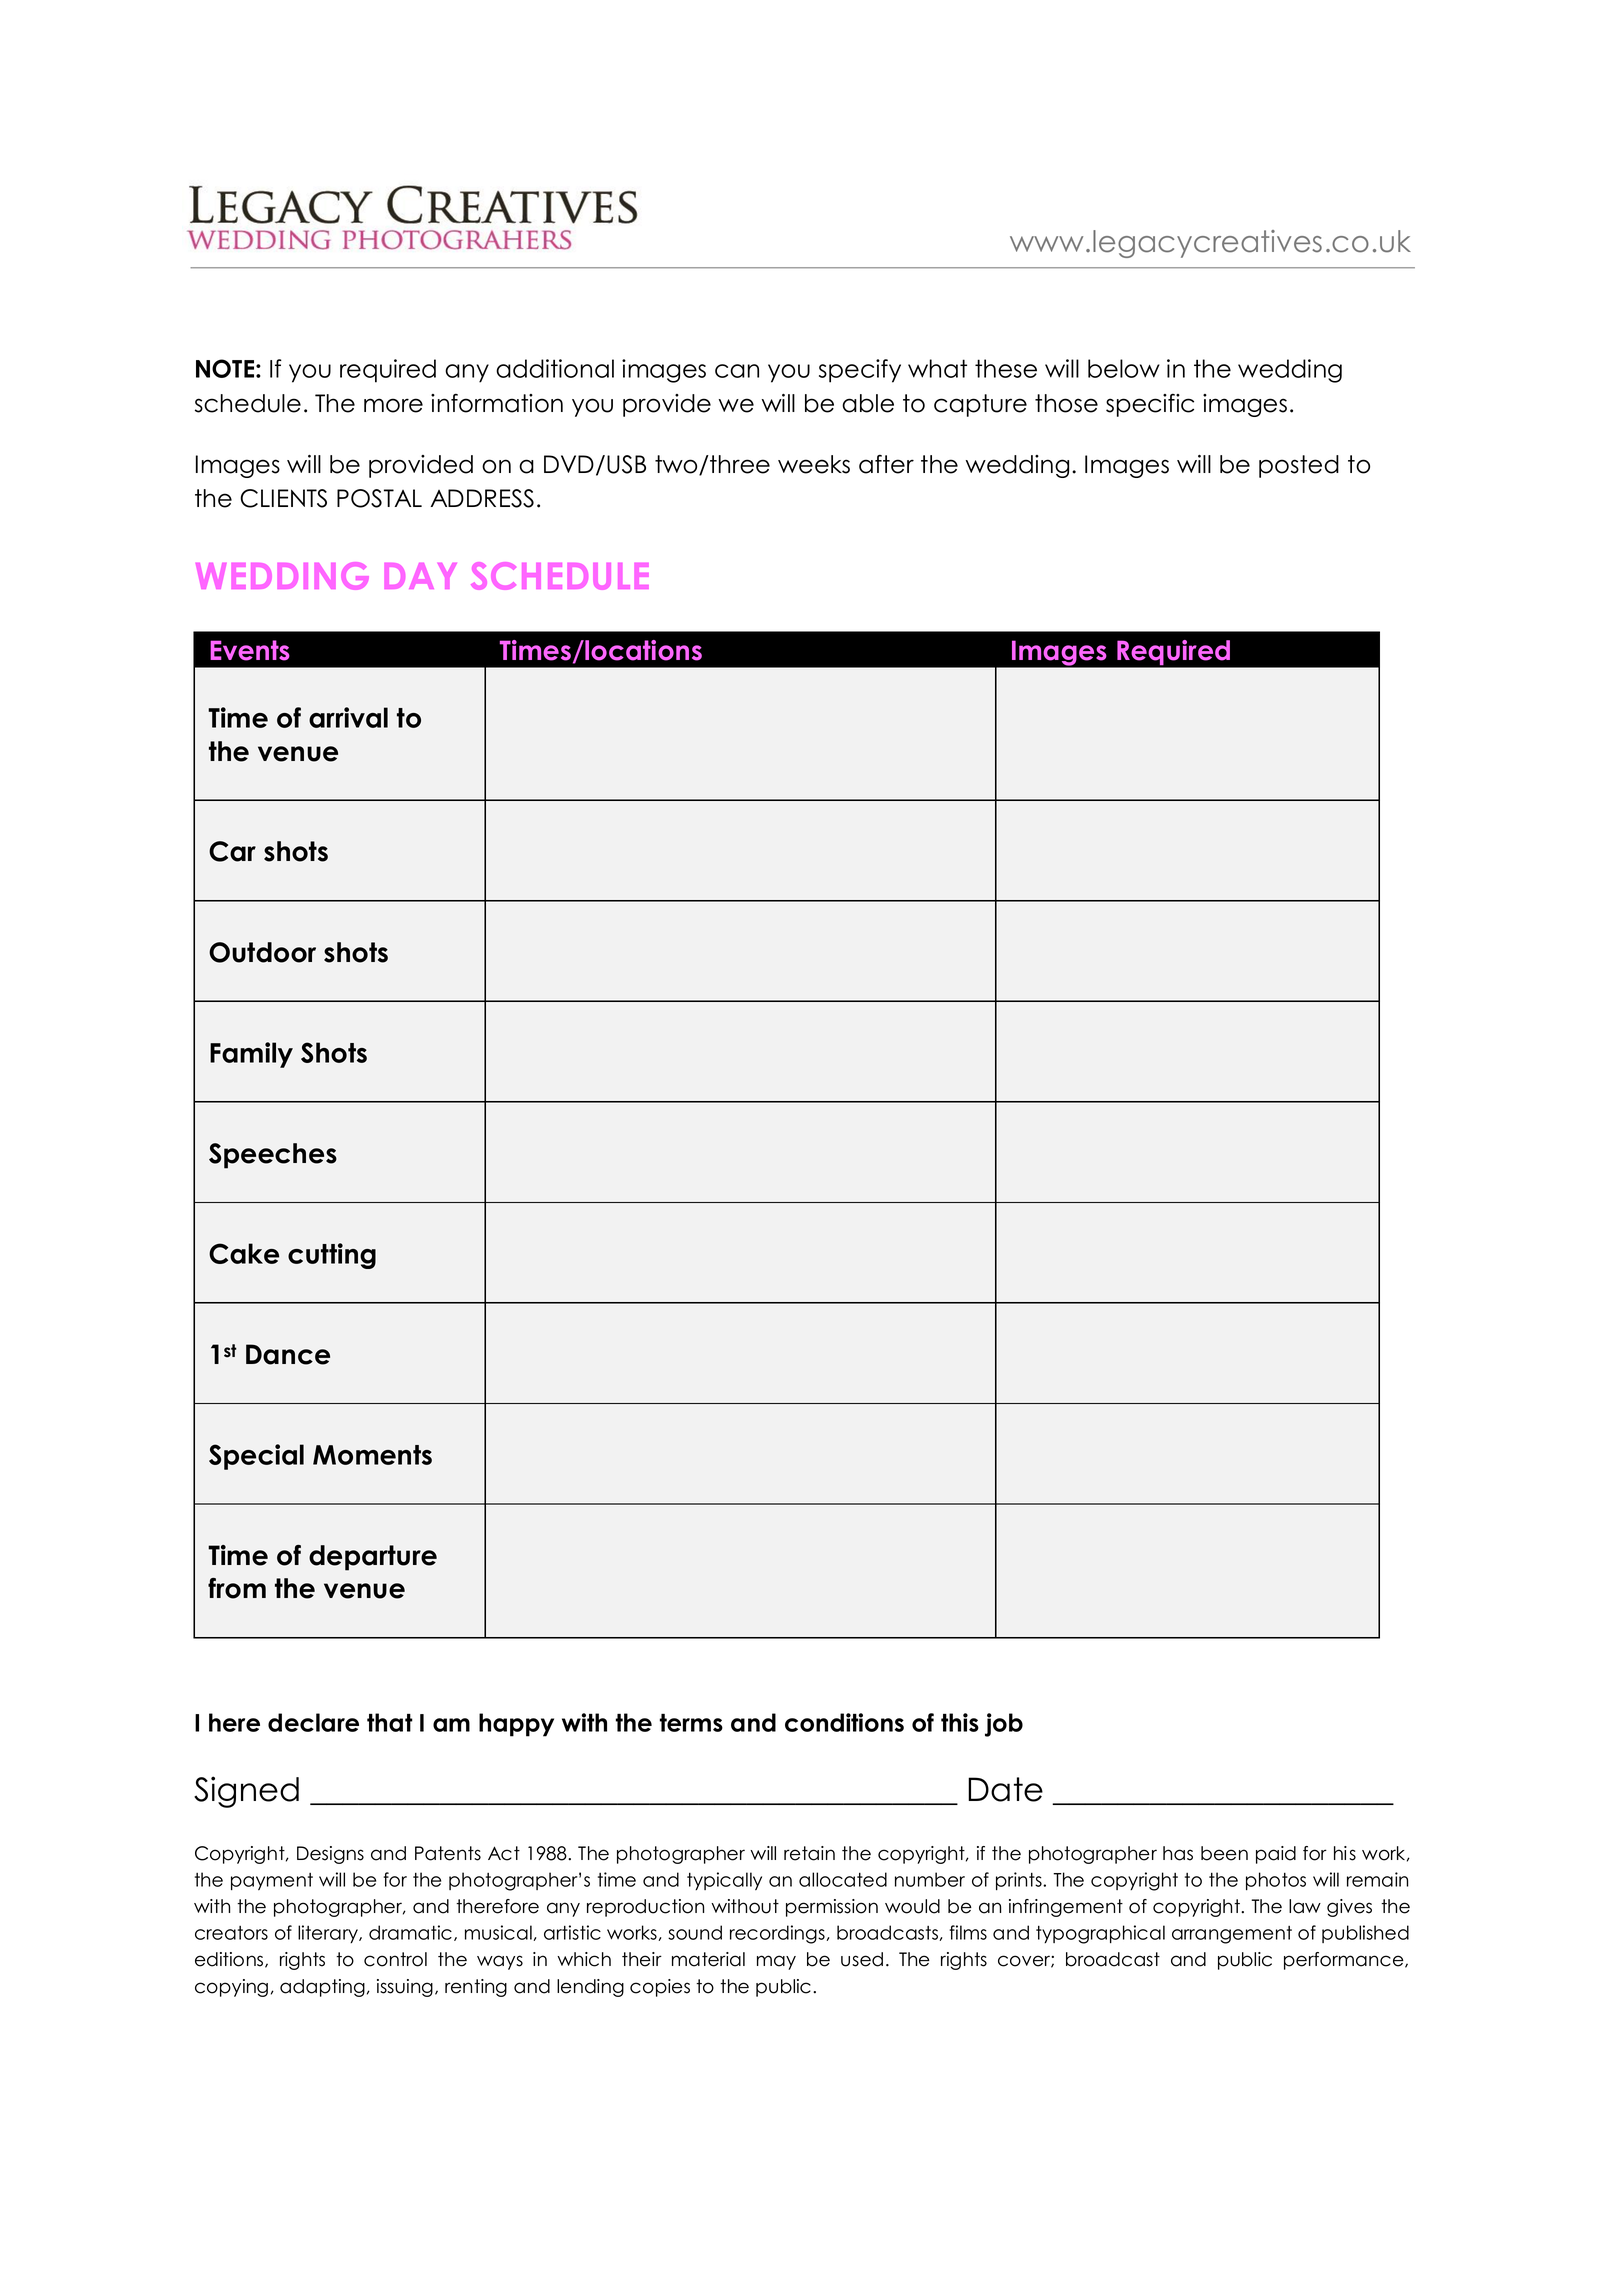 The width and height of the screenshot is (1605, 2270). Describe the element at coordinates (868, 403) in the screenshot. I see `able` at that location.
